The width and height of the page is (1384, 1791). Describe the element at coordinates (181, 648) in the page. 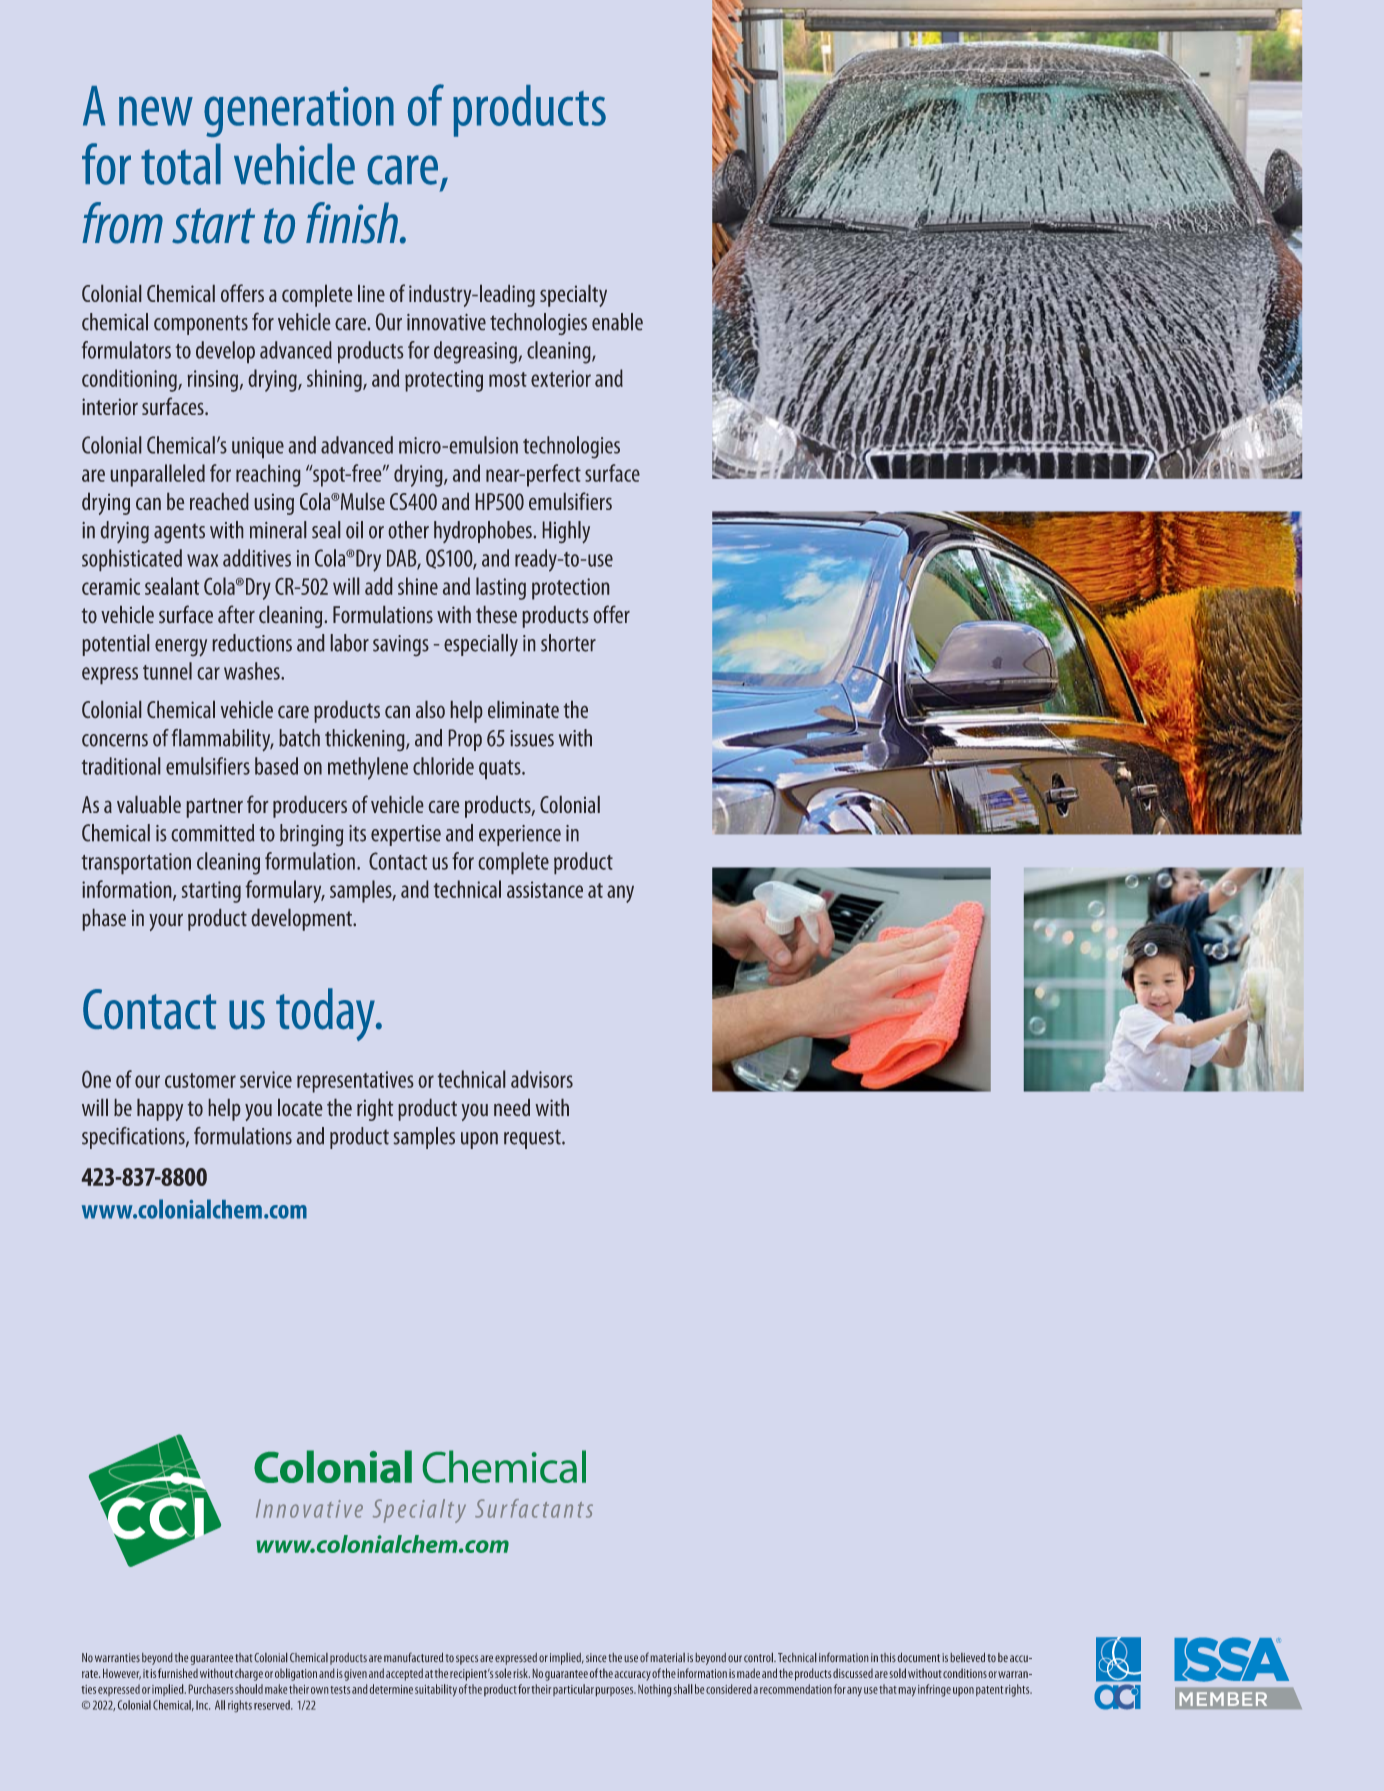

I see `energy` at that location.
